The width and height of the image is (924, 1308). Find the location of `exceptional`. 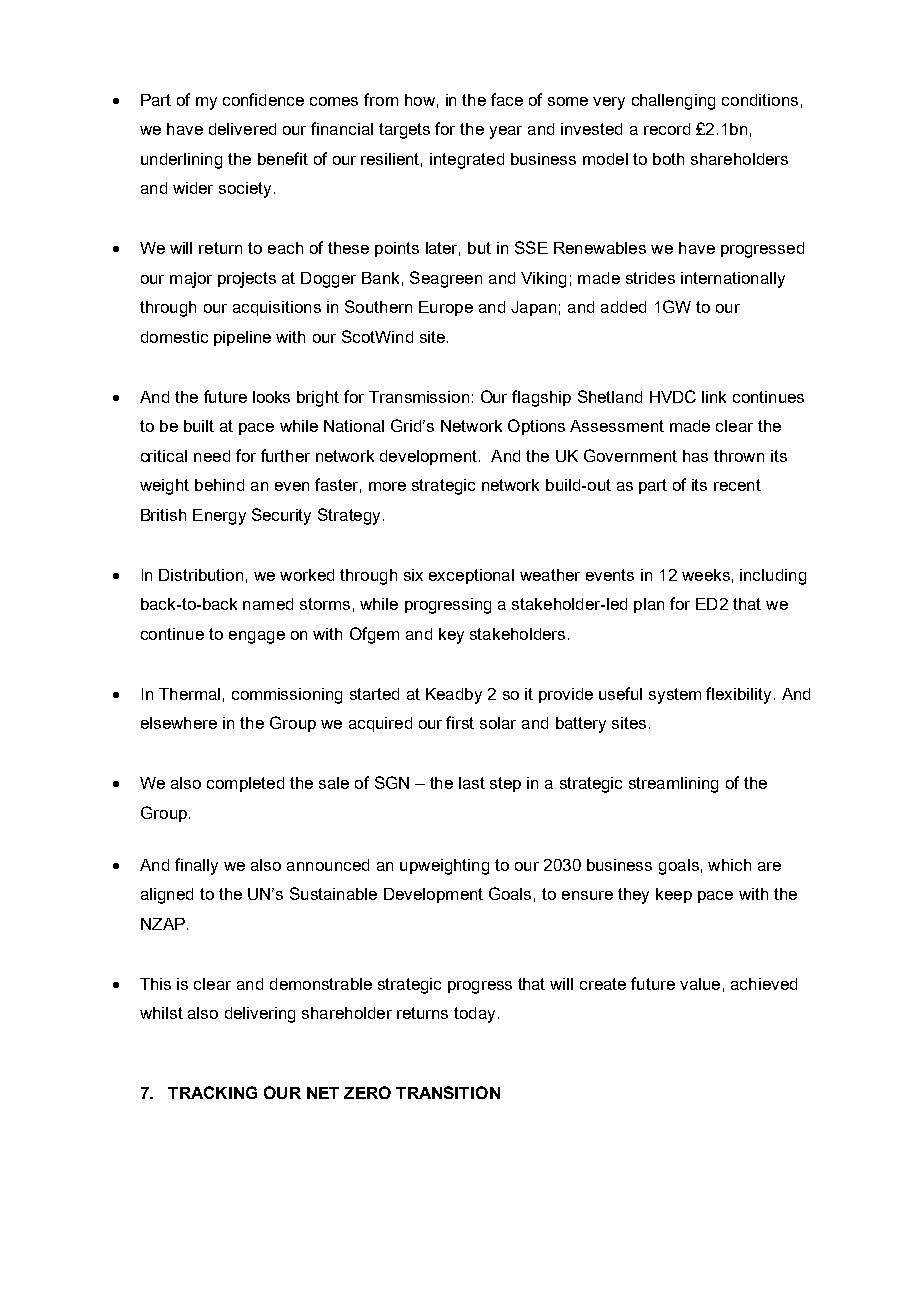

exceptional is located at coordinates (471, 576).
